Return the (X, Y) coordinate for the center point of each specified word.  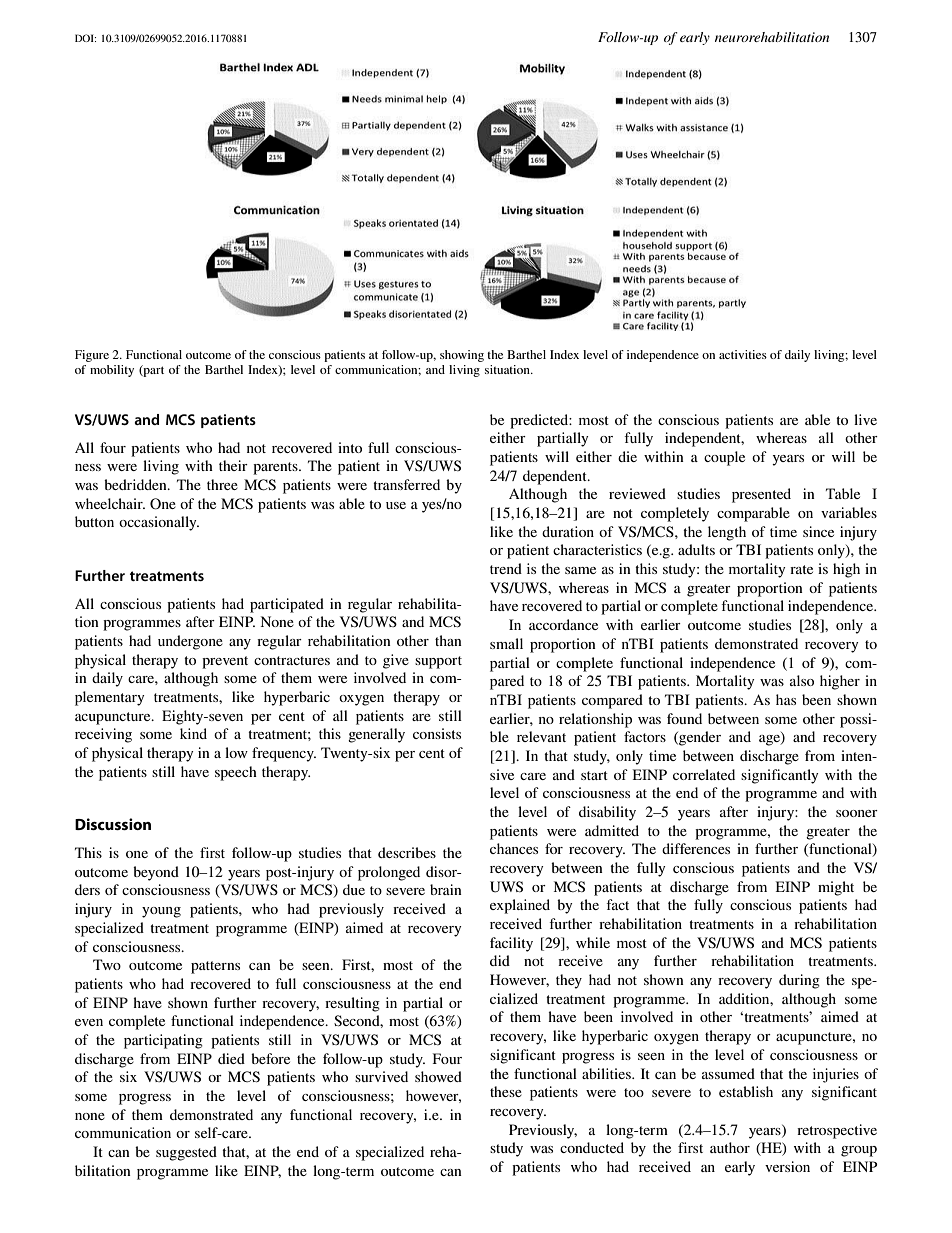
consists (437, 733)
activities (743, 354)
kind (193, 733)
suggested (186, 1153)
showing (462, 356)
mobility (112, 371)
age (770, 740)
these (506, 1091)
